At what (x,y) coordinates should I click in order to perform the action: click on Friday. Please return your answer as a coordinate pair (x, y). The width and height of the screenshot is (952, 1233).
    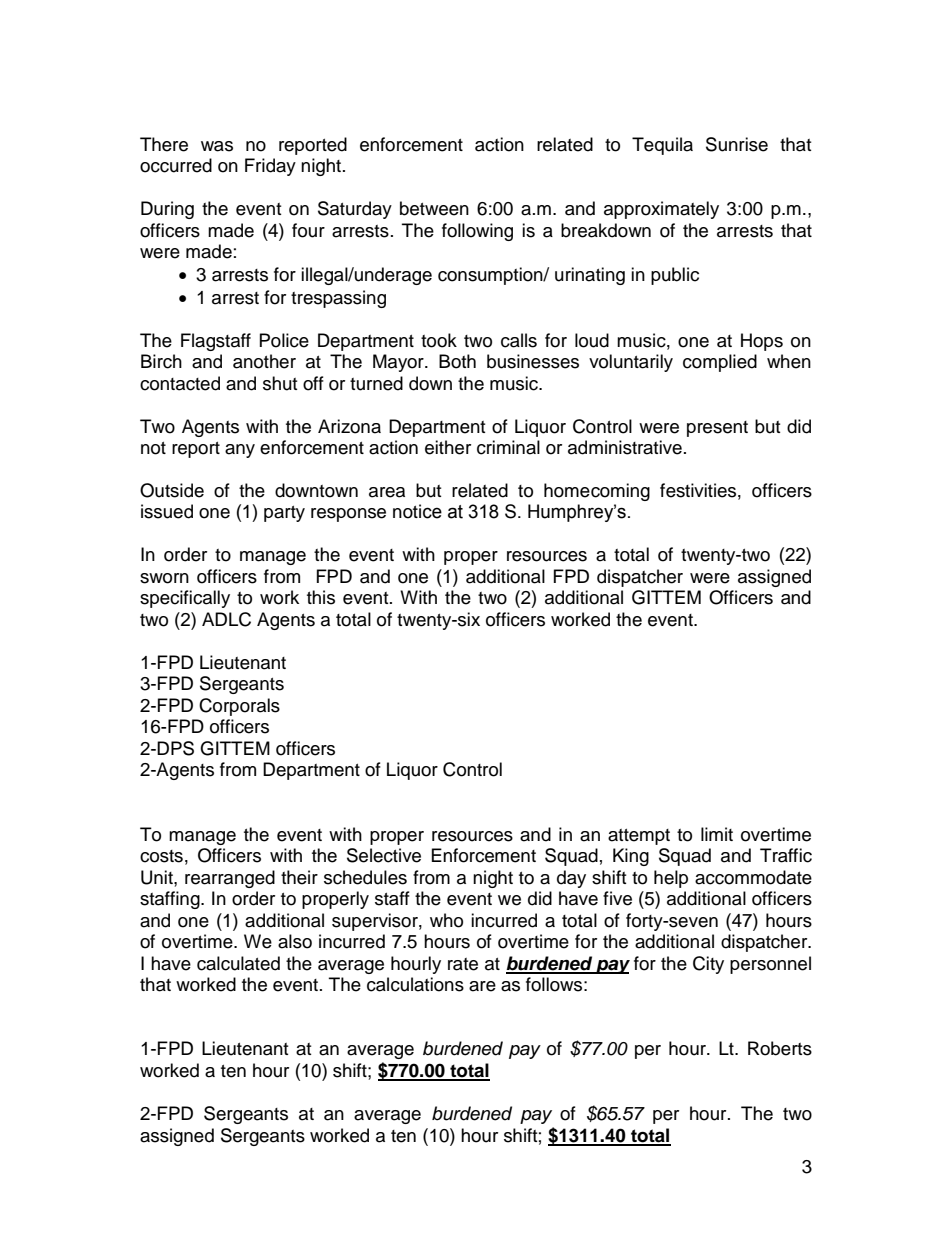
    Looking at the image, I should click on (270, 167).
